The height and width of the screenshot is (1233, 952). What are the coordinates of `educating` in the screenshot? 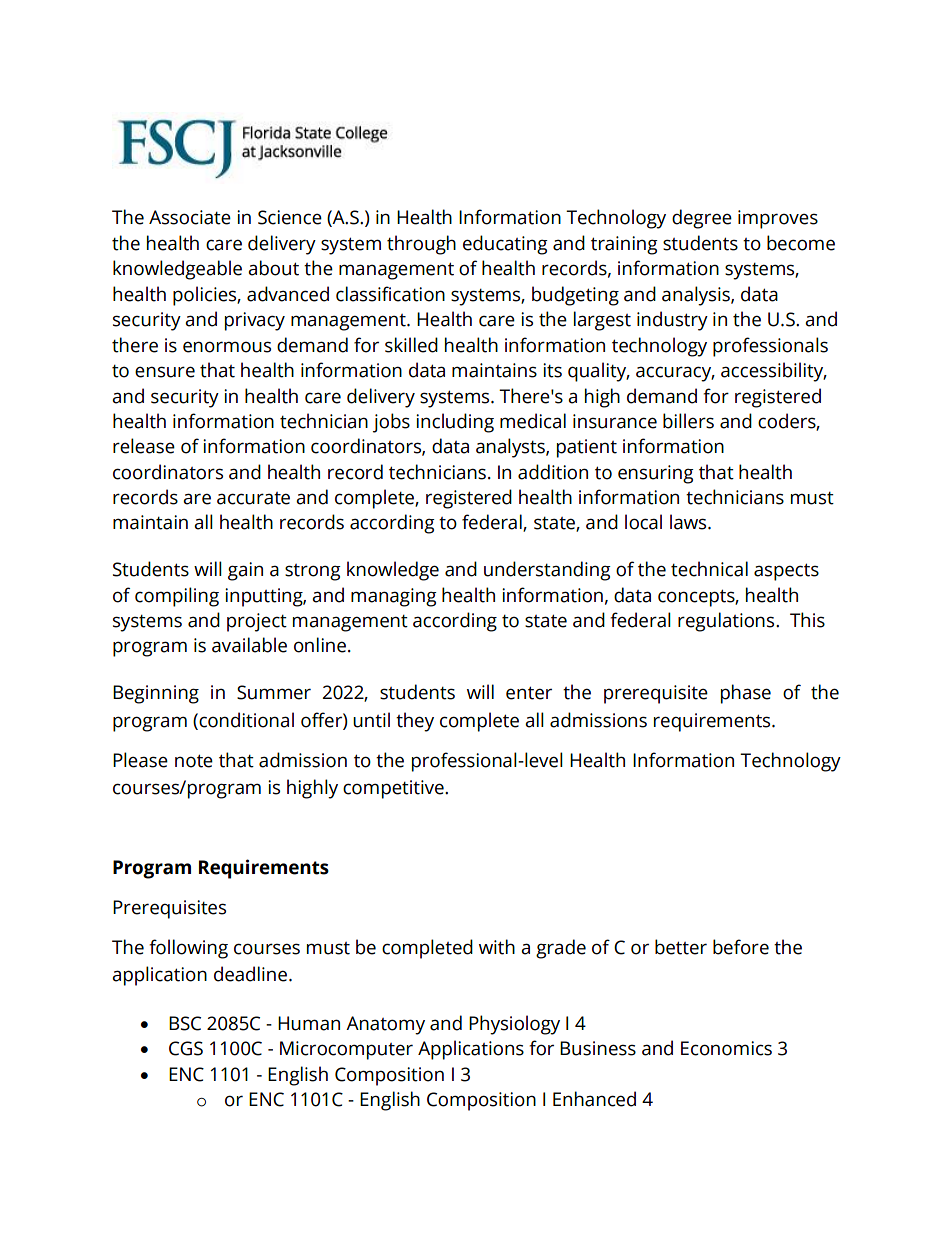 It's located at (505, 245).
